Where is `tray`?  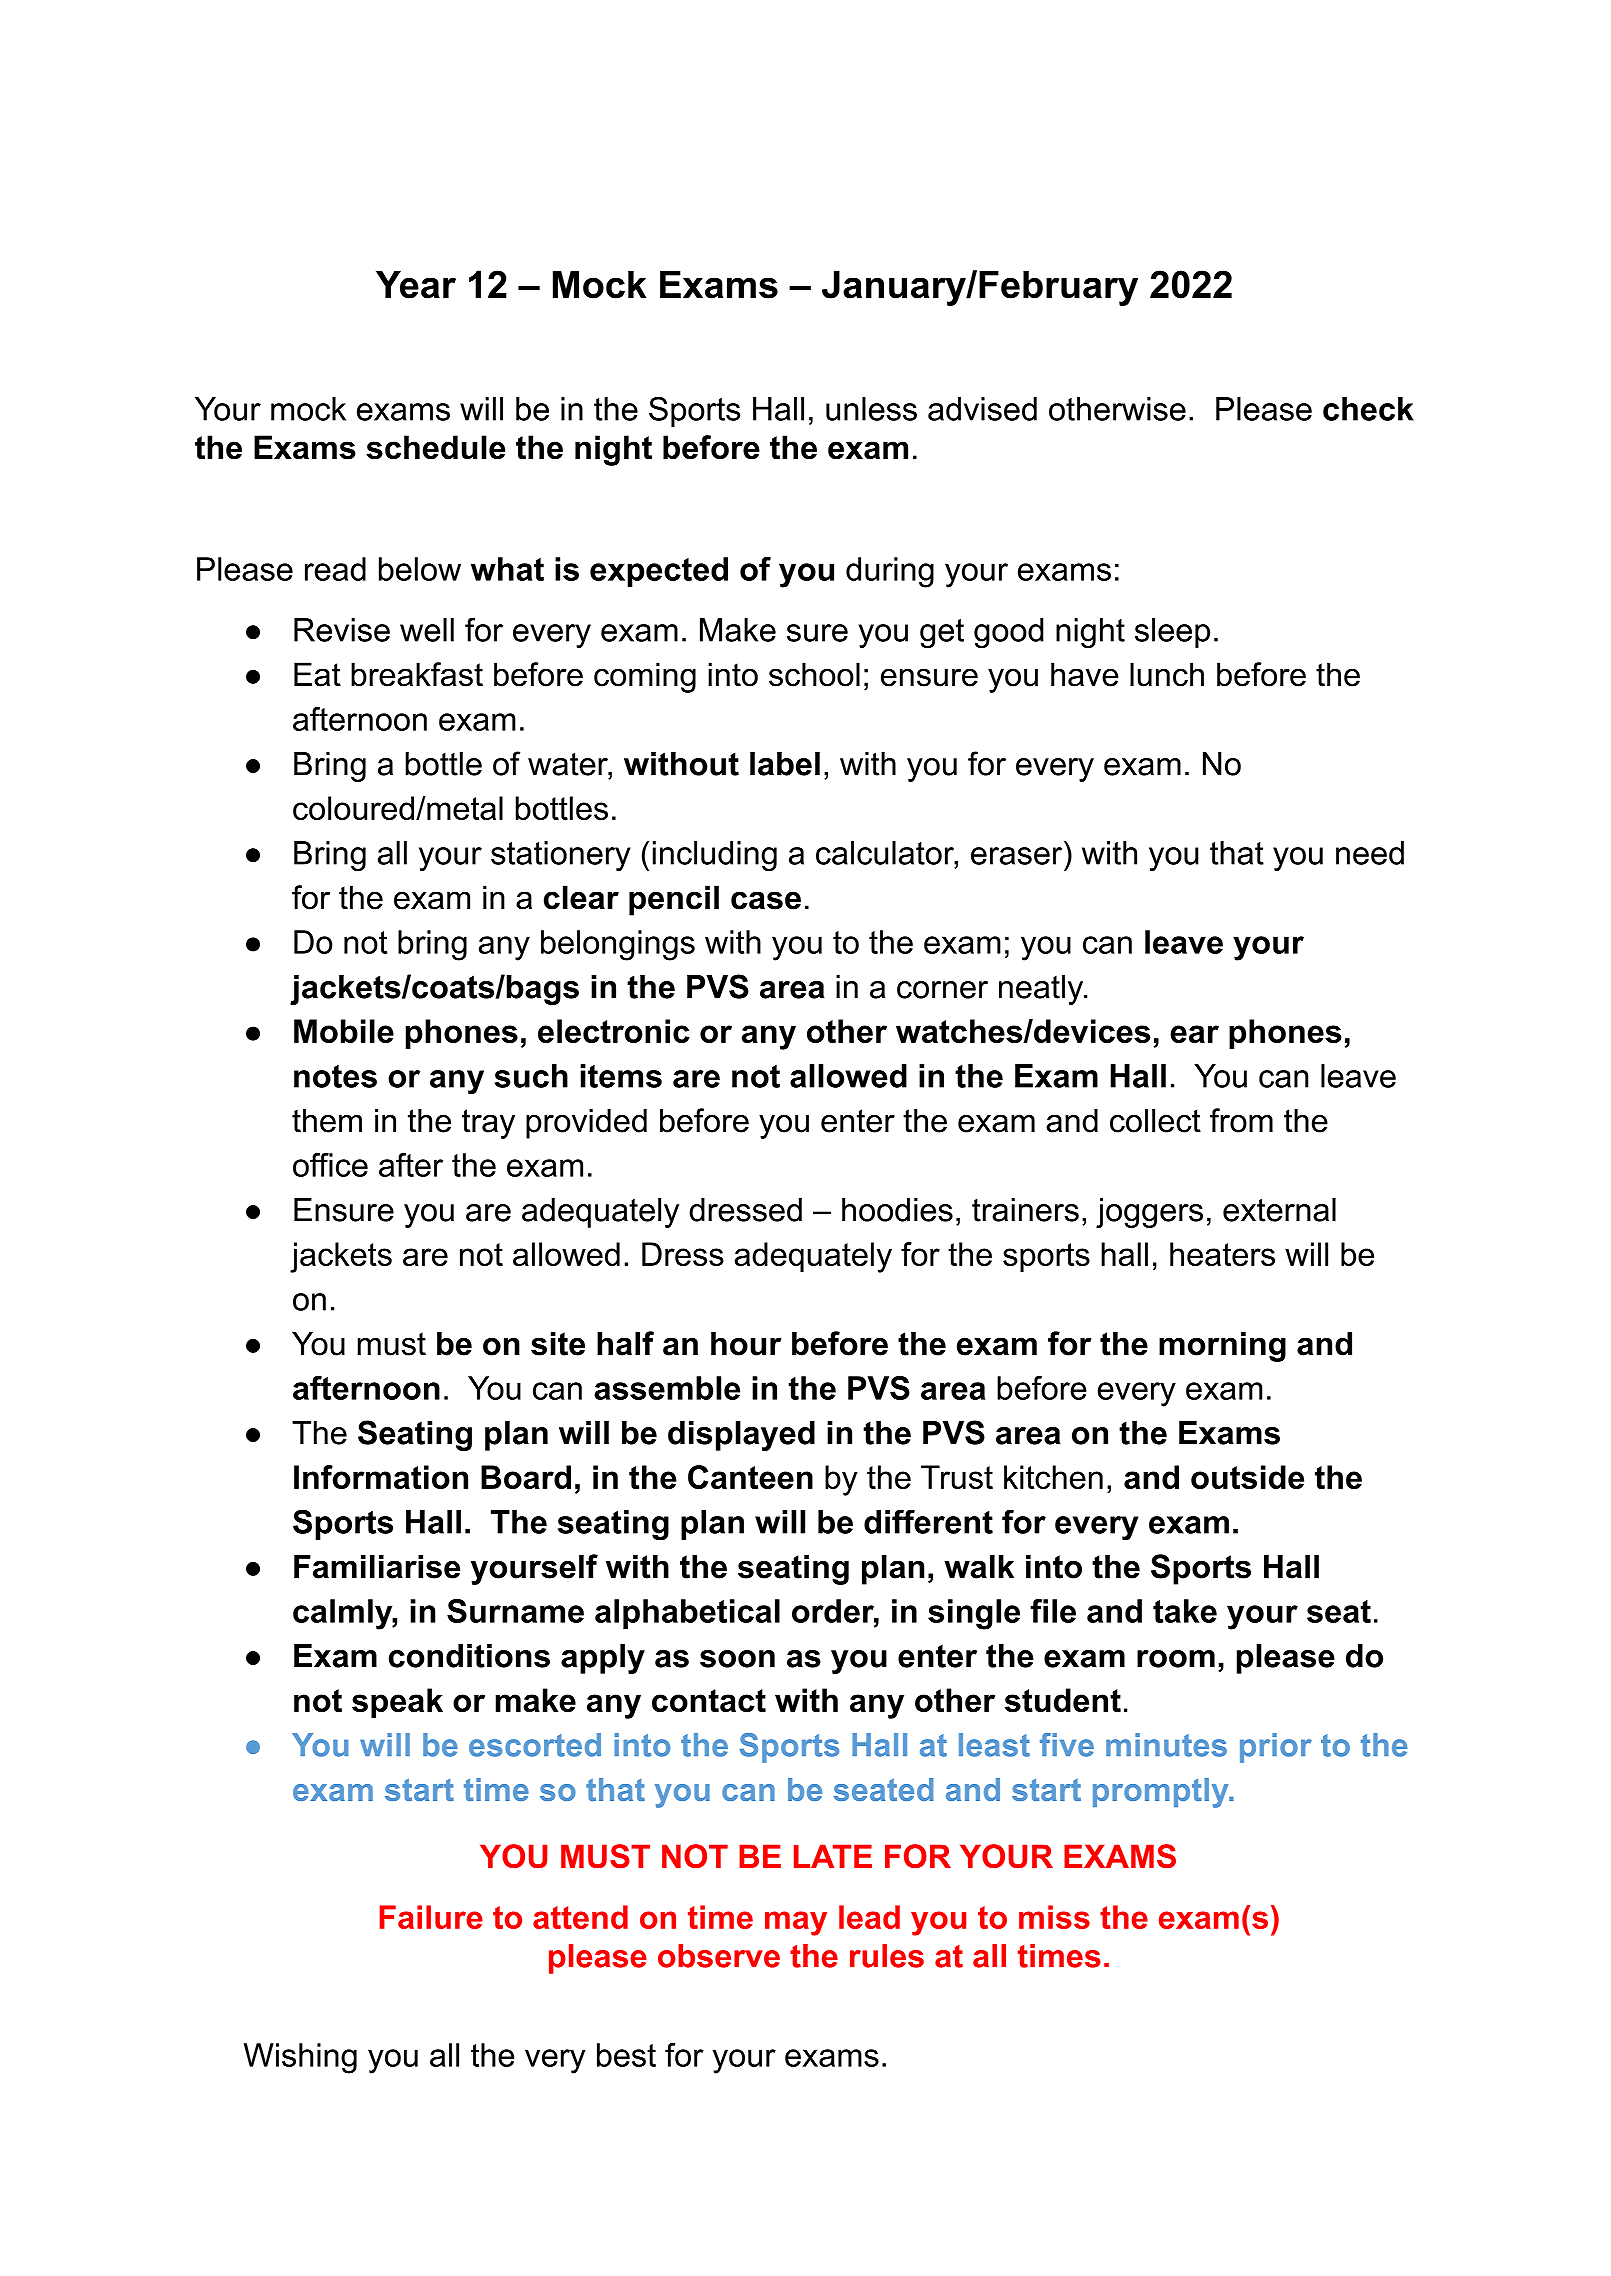 tray is located at coordinates (488, 1124).
